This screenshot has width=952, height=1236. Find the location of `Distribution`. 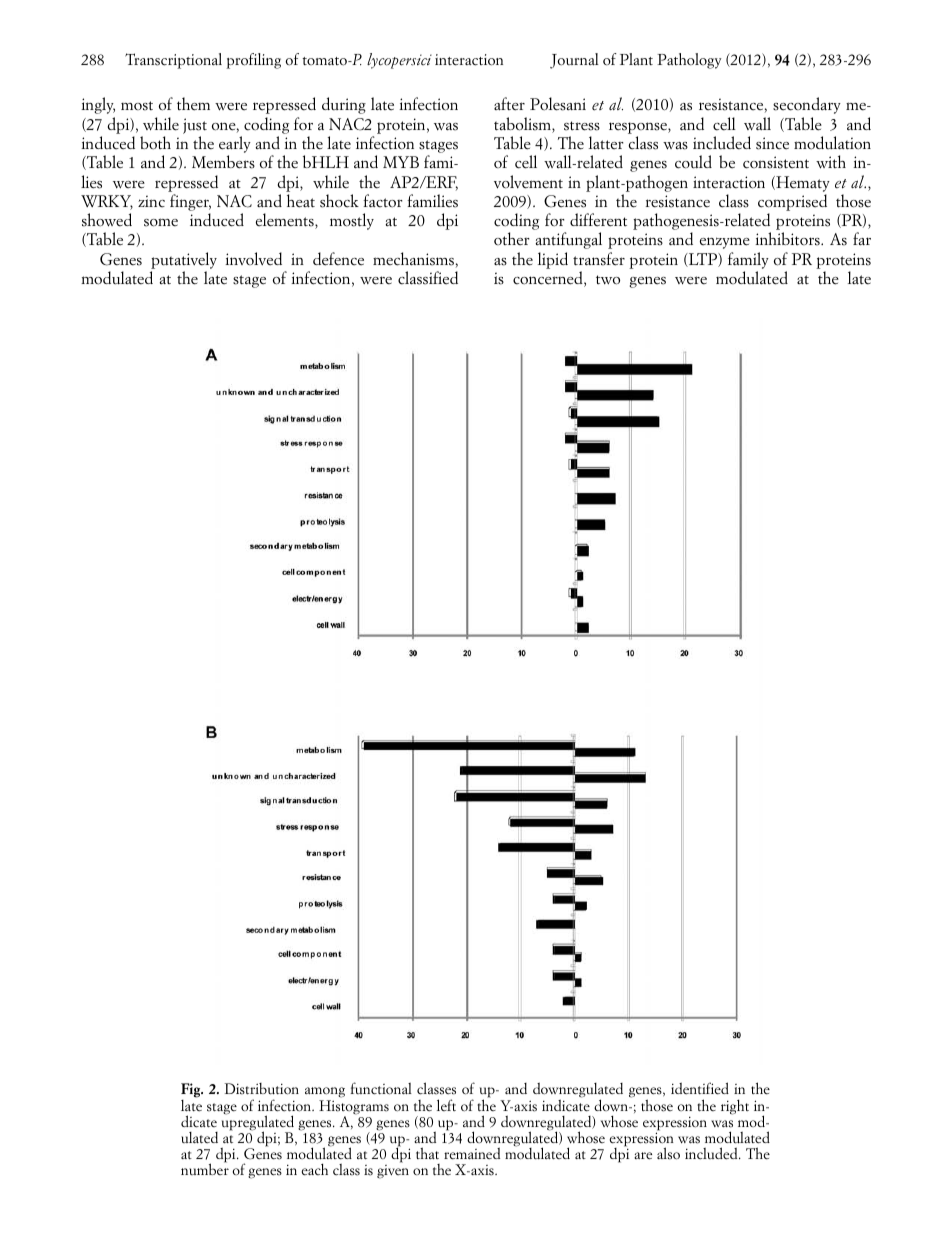

Distribution is located at coordinates (262, 1089).
